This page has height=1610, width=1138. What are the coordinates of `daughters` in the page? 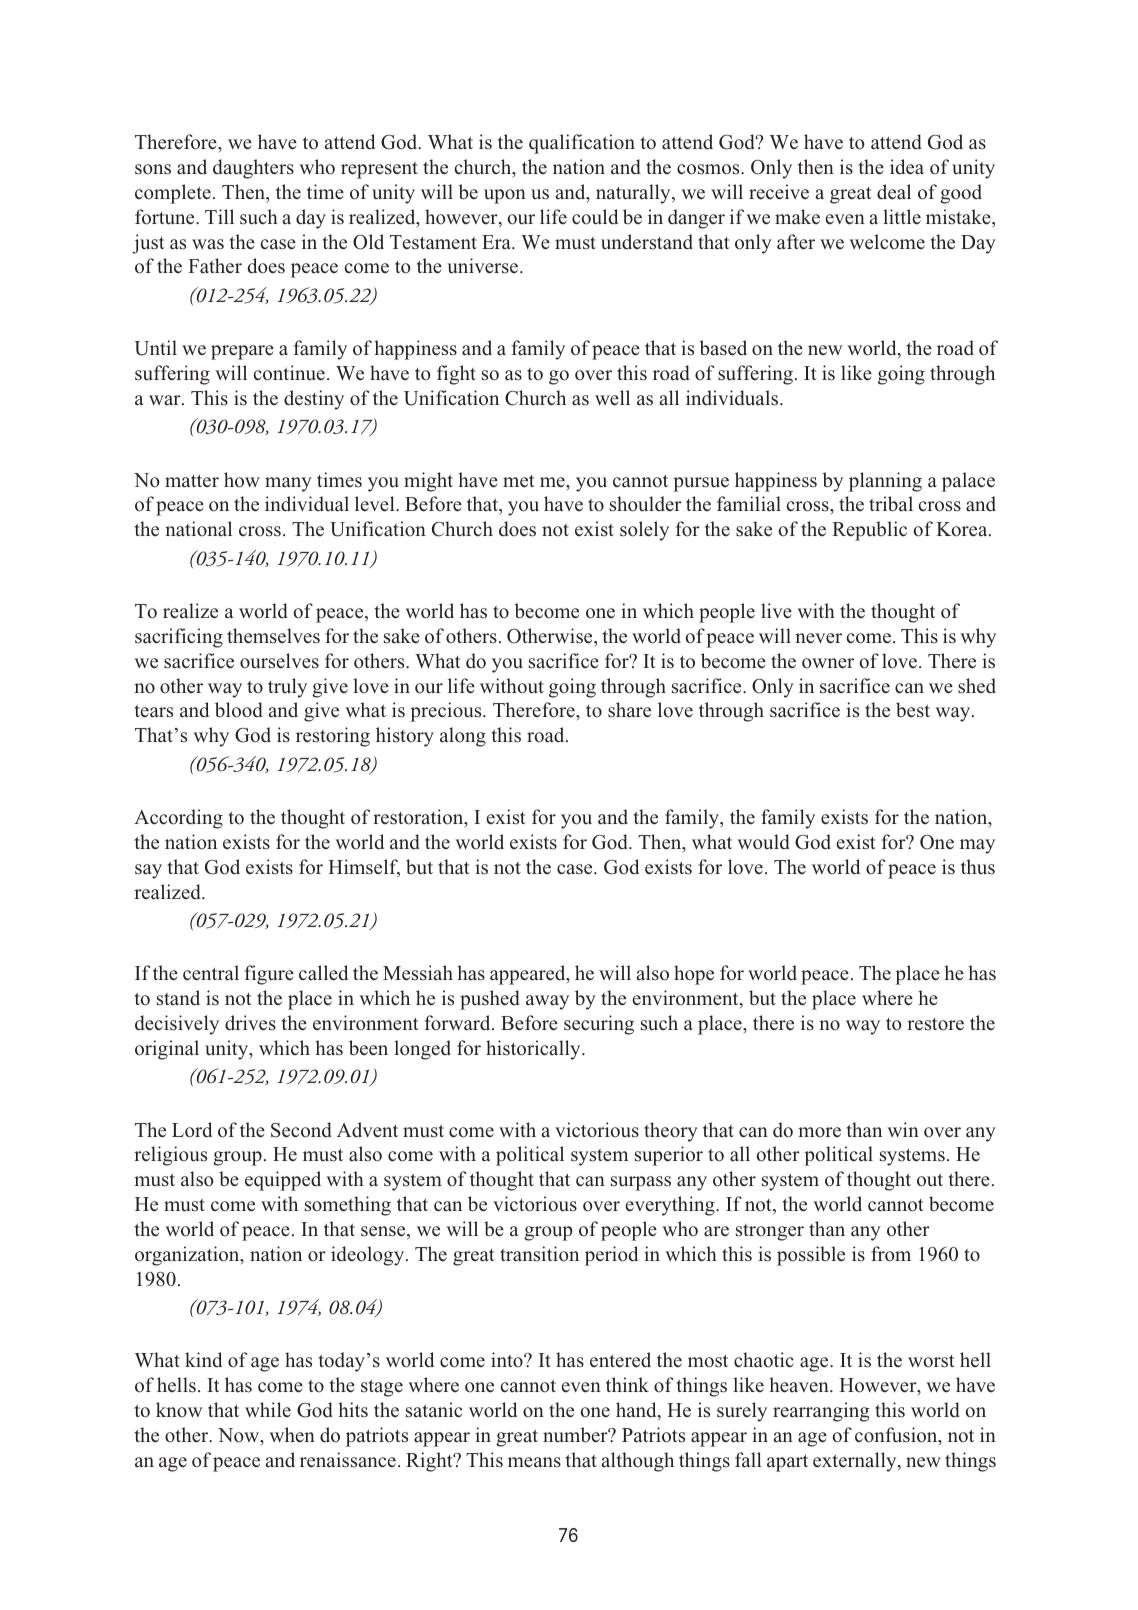 It's located at (253, 169).
